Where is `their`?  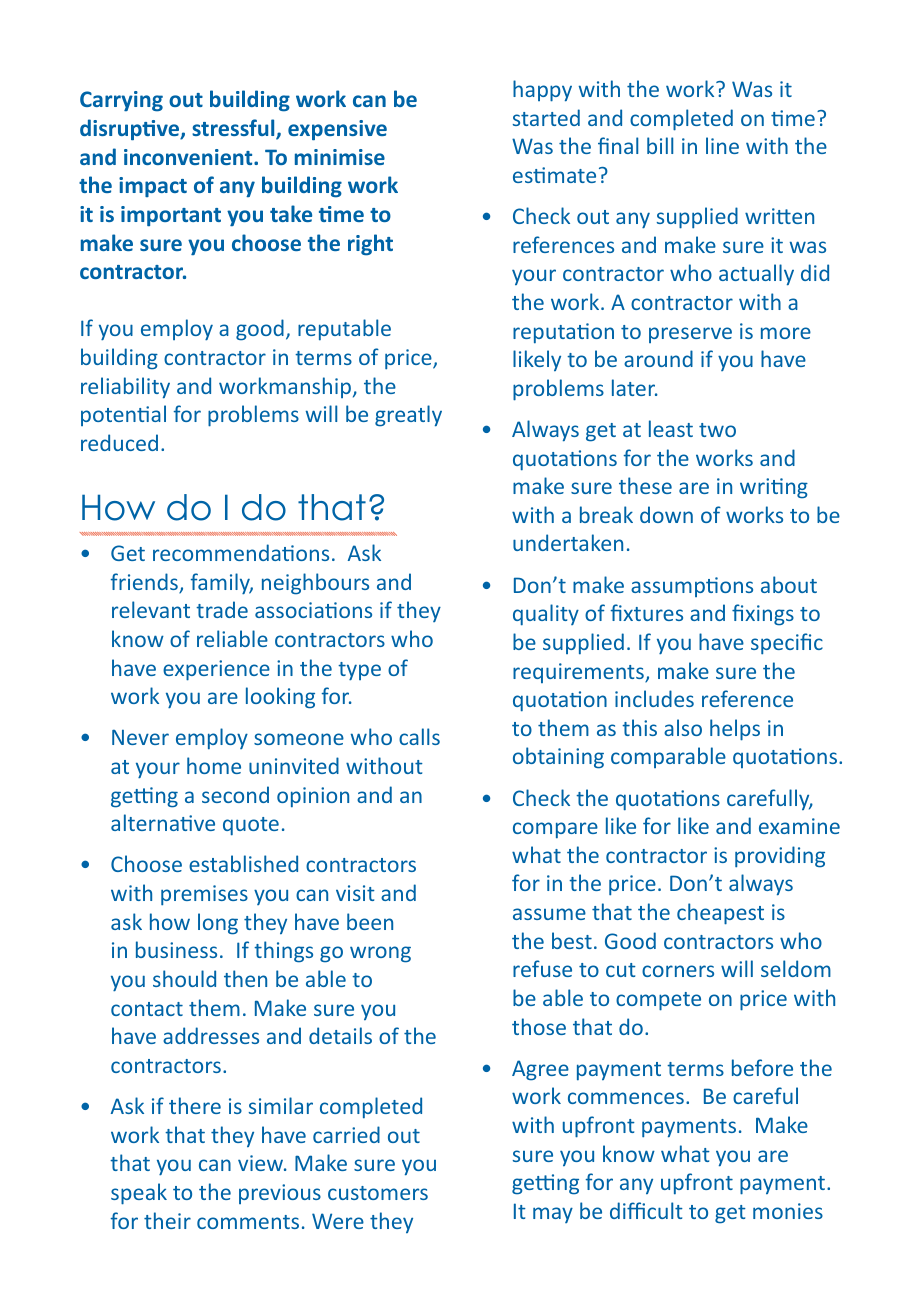
their is located at coordinates (167, 1220).
